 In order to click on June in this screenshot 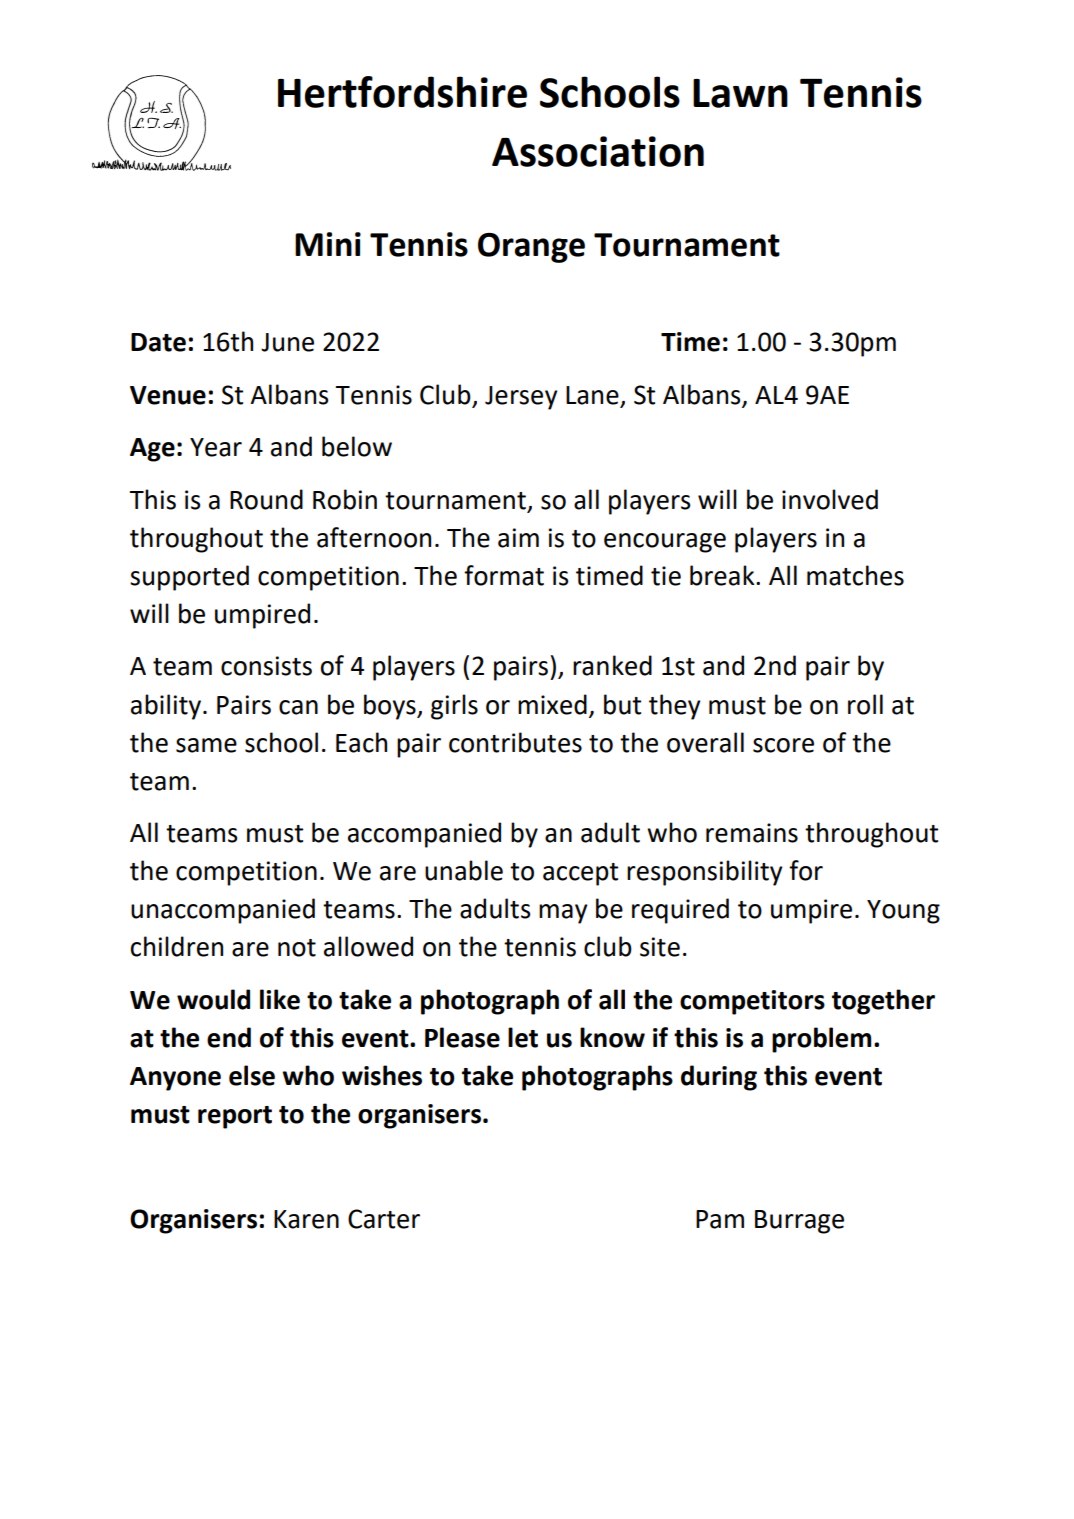, I will do `click(287, 342)`.
